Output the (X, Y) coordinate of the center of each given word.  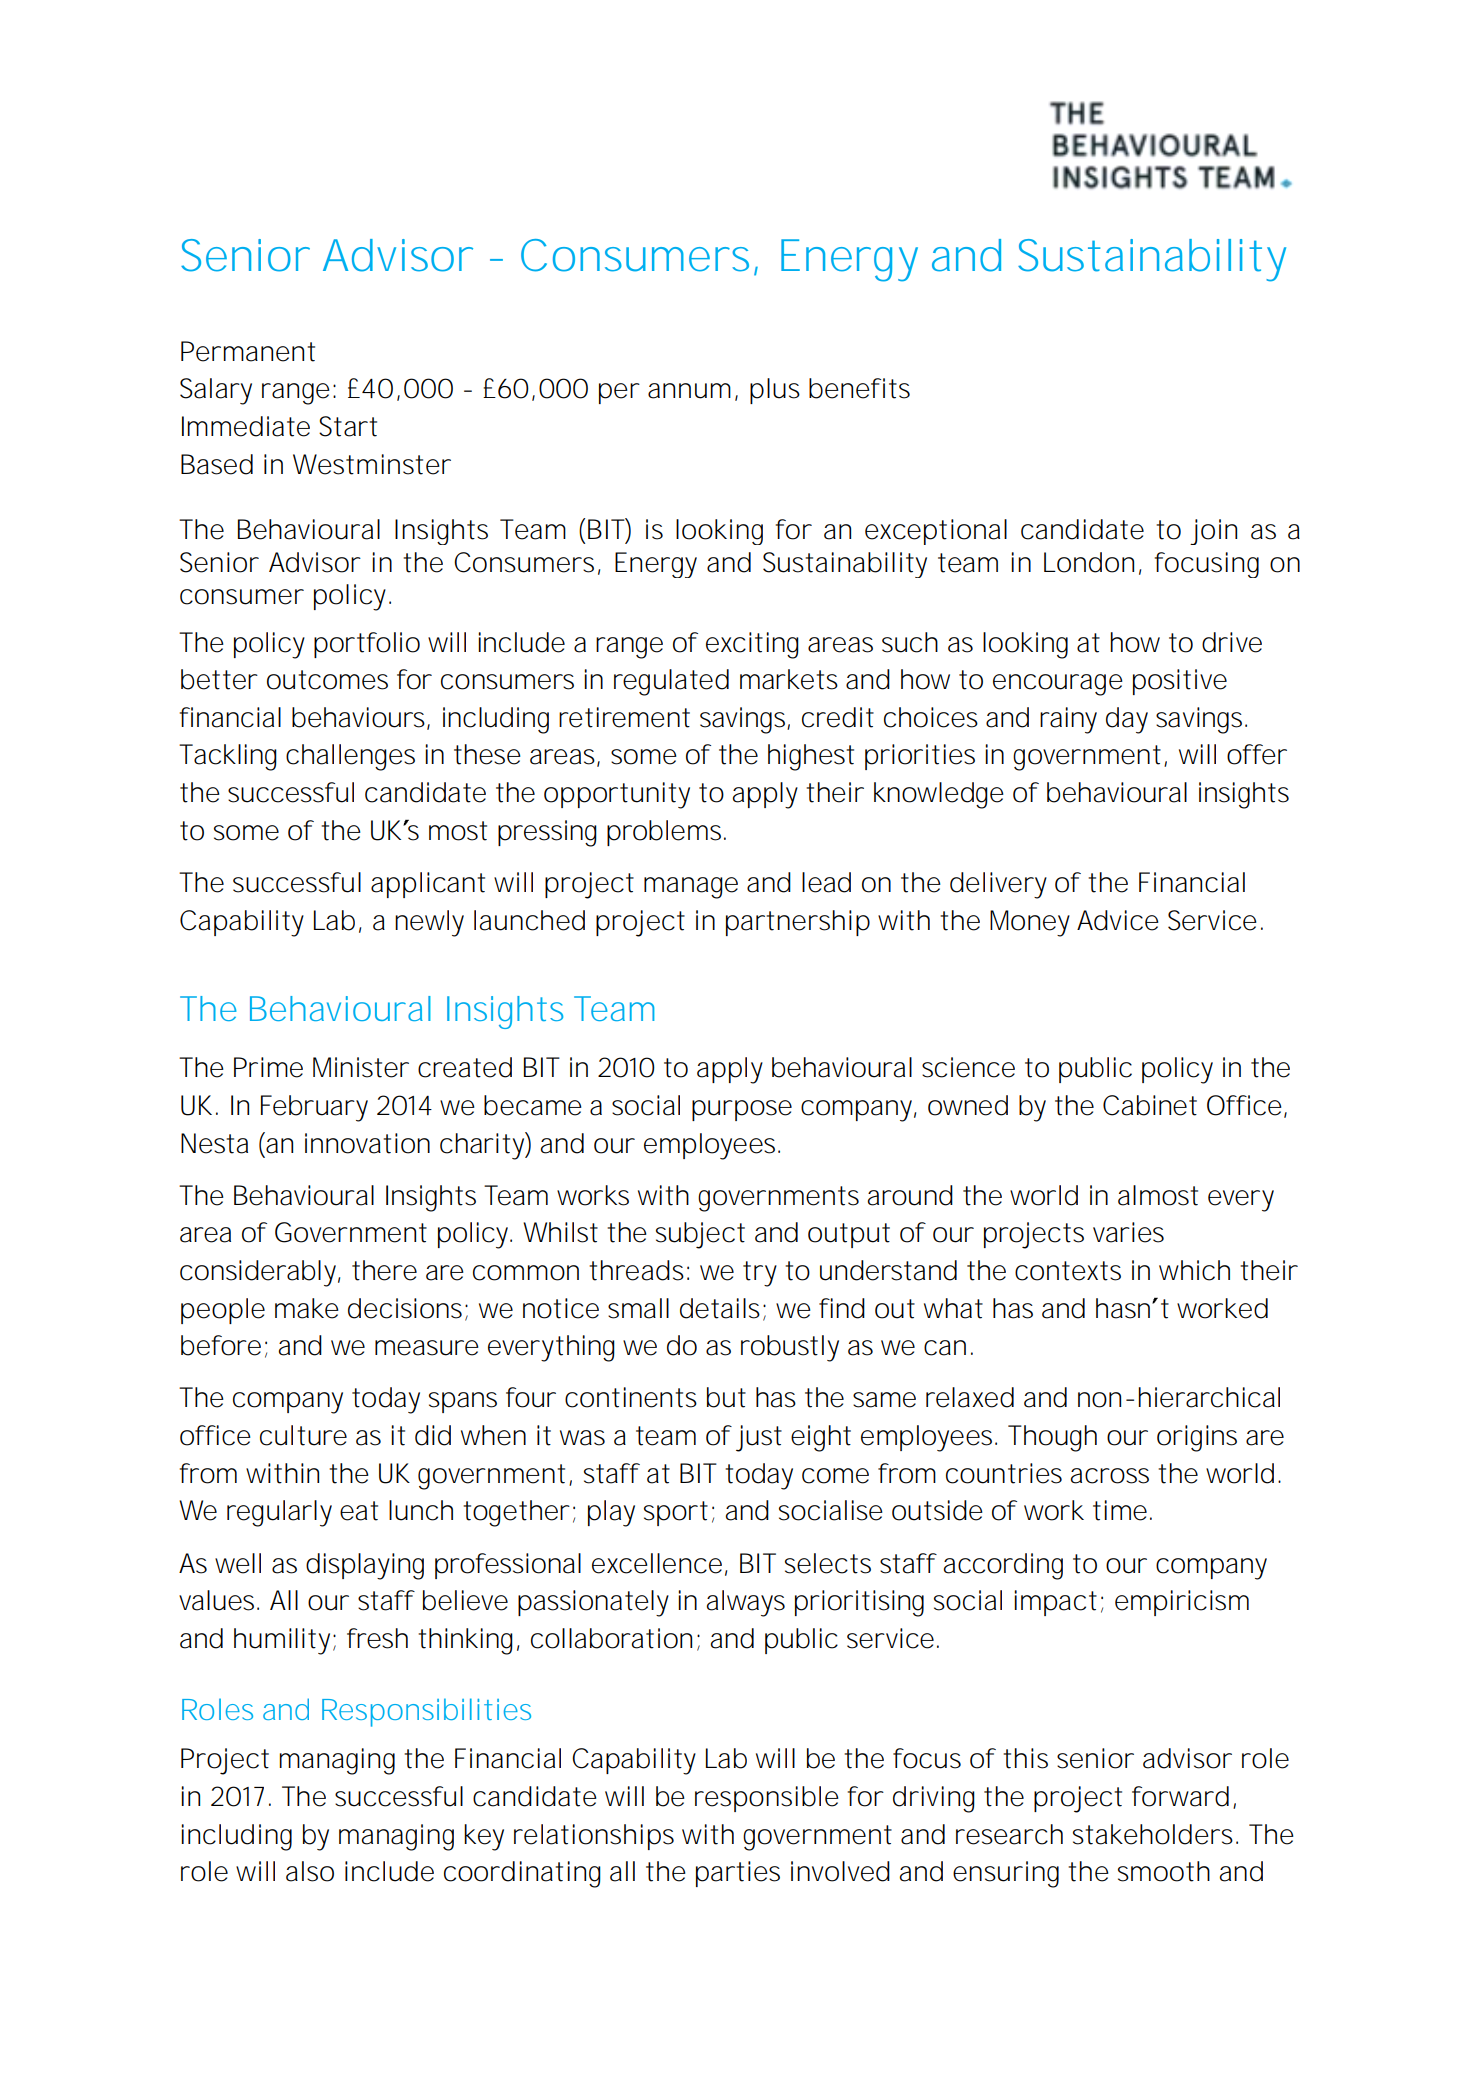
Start (348, 426)
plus (775, 391)
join (1213, 532)
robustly (790, 1348)
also (310, 1871)
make (307, 1308)
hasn (1123, 1308)
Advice (1118, 920)
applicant (428, 885)
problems (664, 833)
